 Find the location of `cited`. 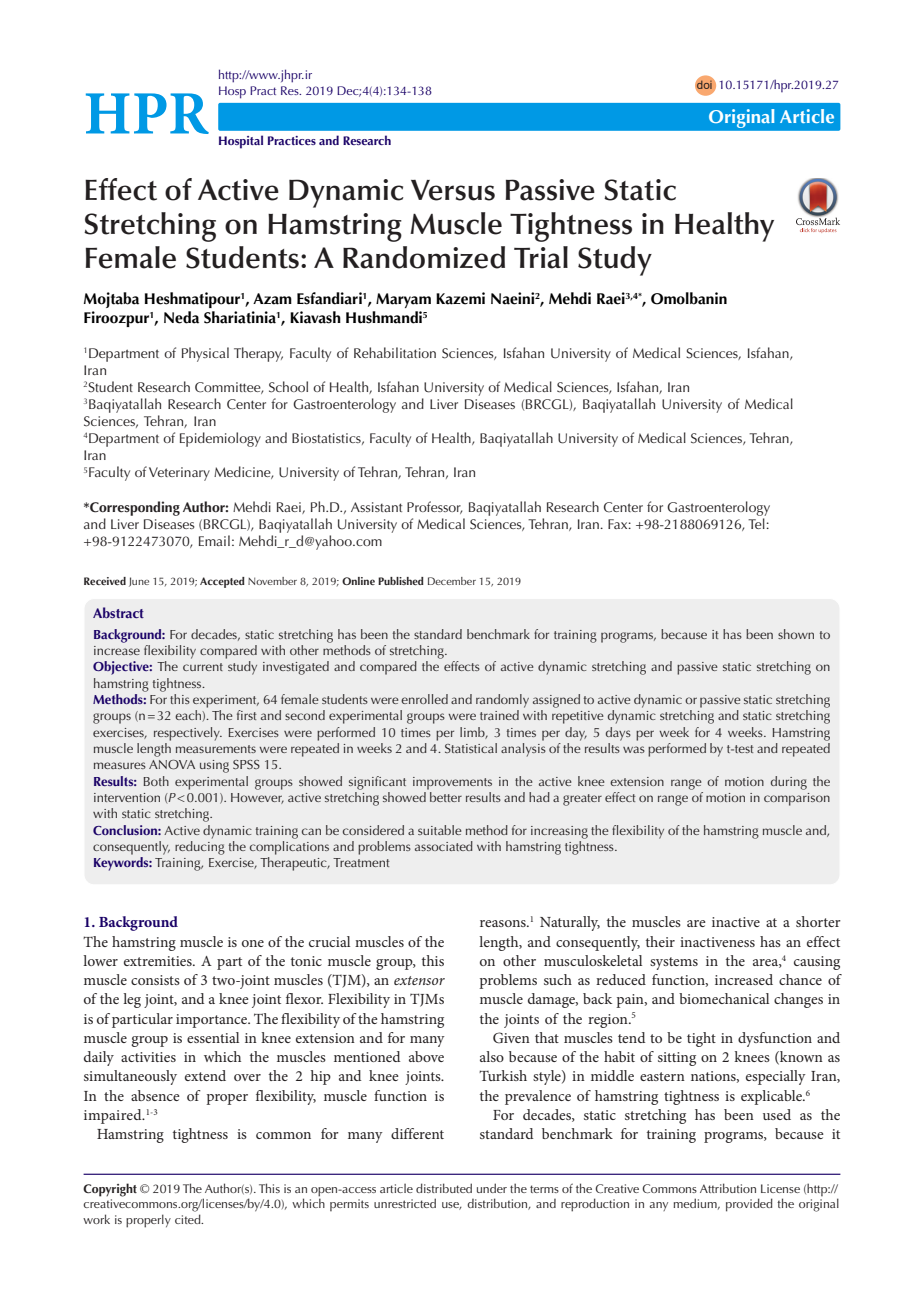

cited is located at coordinates (189, 1219).
